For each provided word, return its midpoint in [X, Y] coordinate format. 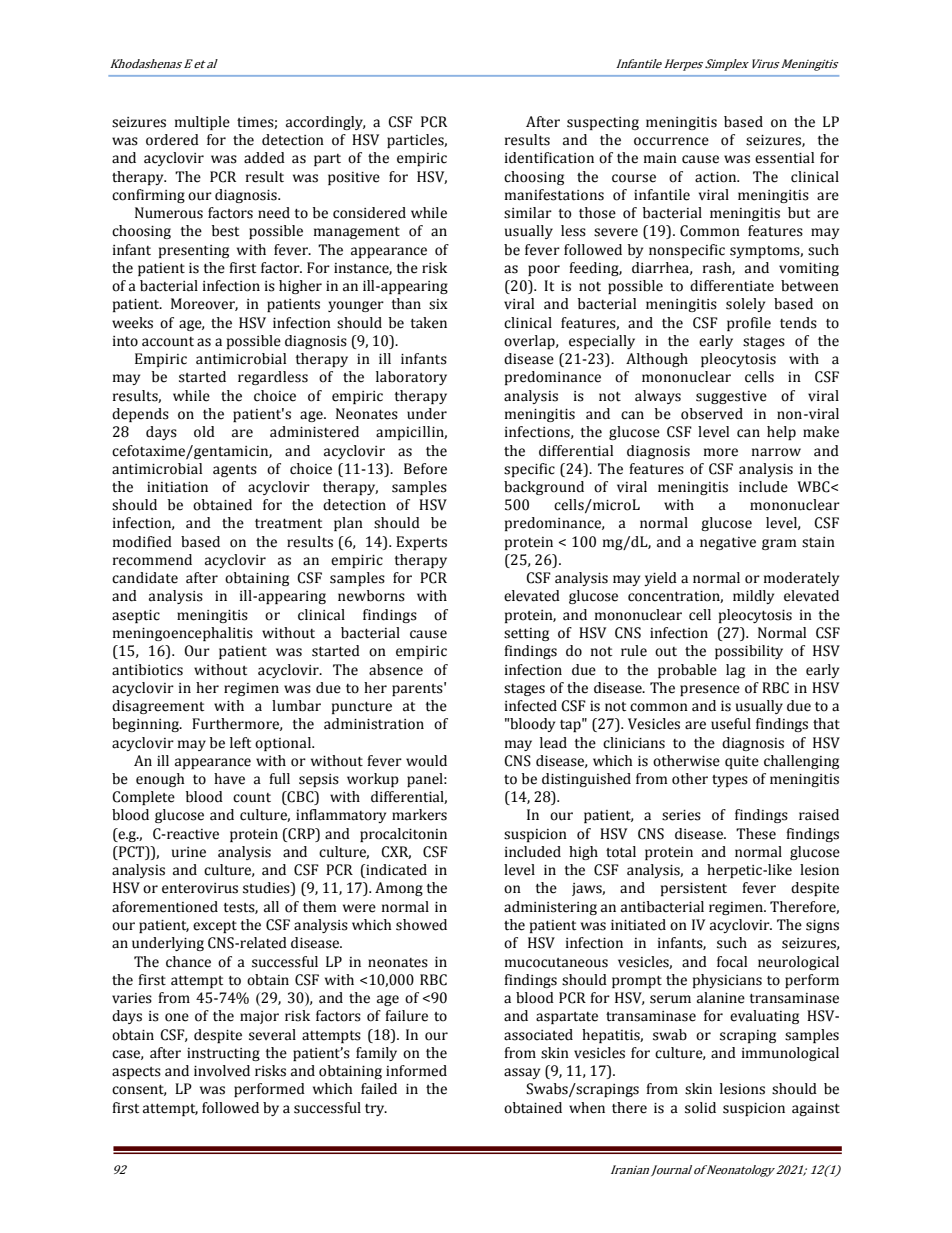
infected [531, 706]
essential [784, 158]
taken [428, 323]
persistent [694, 889]
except [215, 927]
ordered [172, 140]
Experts [421, 543]
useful [731, 724]
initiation [177, 487]
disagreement [158, 707]
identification [549, 158]
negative [728, 543]
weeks [132, 323]
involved [222, 1071]
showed [421, 925]
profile [749, 324]
